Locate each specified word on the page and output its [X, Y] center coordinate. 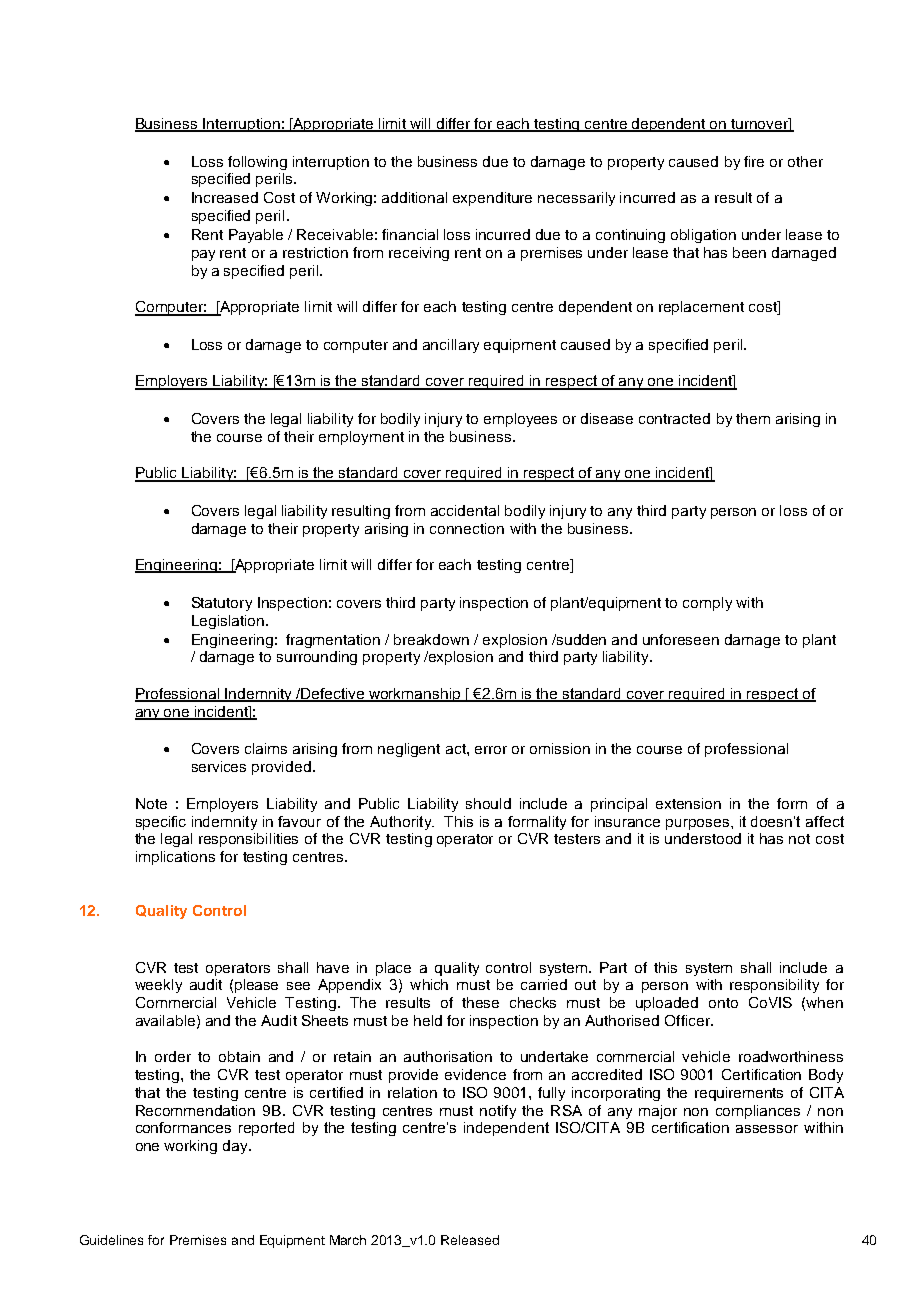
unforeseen [681, 639]
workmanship [415, 695]
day [236, 1147]
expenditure [492, 199]
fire [754, 161]
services [219, 766]
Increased [225, 197]
